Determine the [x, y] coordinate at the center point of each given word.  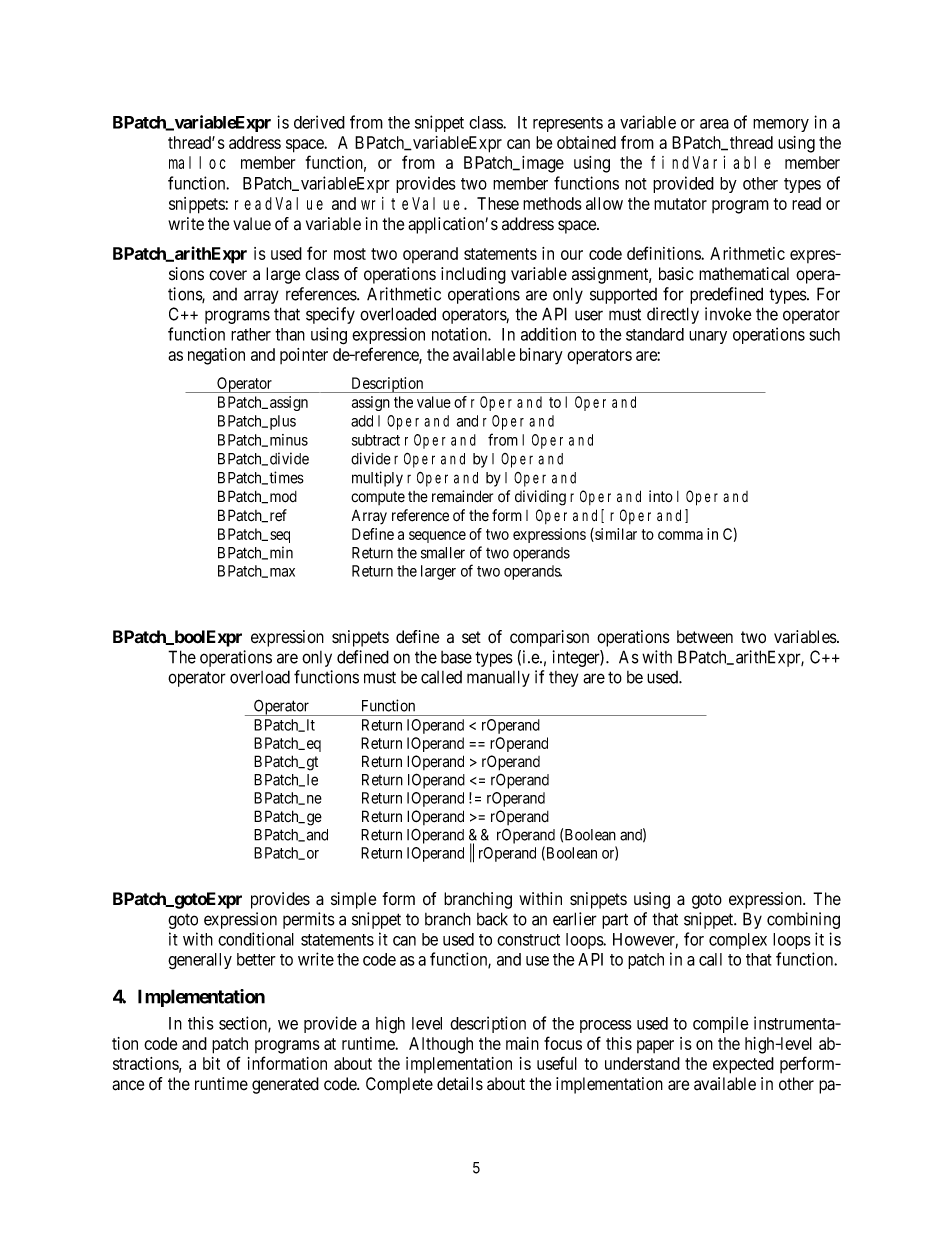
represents [568, 124]
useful [557, 1063]
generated [285, 1085]
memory [781, 125]
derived [319, 122]
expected [743, 1065]
